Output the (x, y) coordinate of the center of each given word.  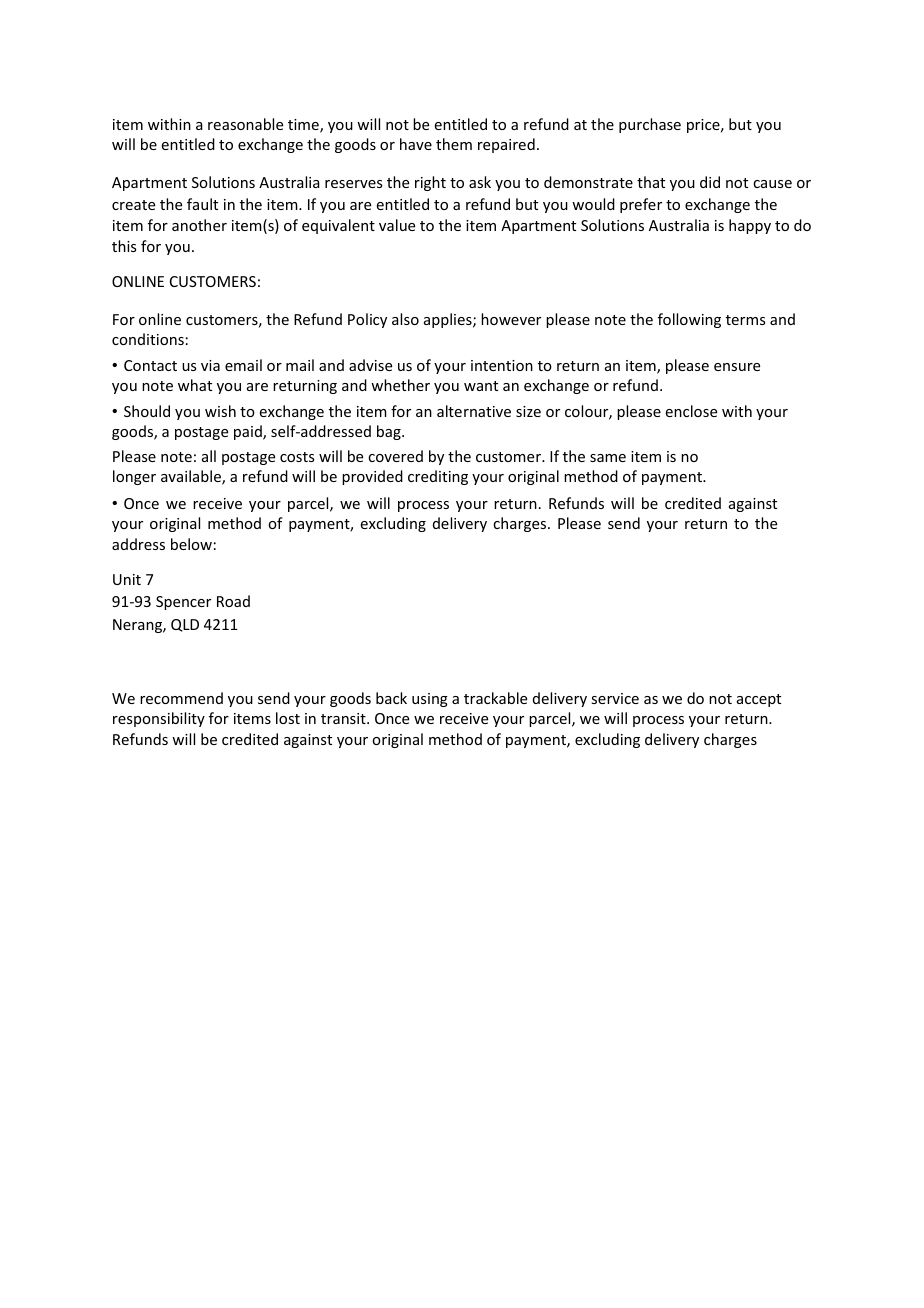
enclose (691, 411)
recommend (181, 698)
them (454, 144)
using (430, 700)
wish (220, 411)
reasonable (245, 124)
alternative (474, 411)
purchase (650, 125)
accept (759, 700)
